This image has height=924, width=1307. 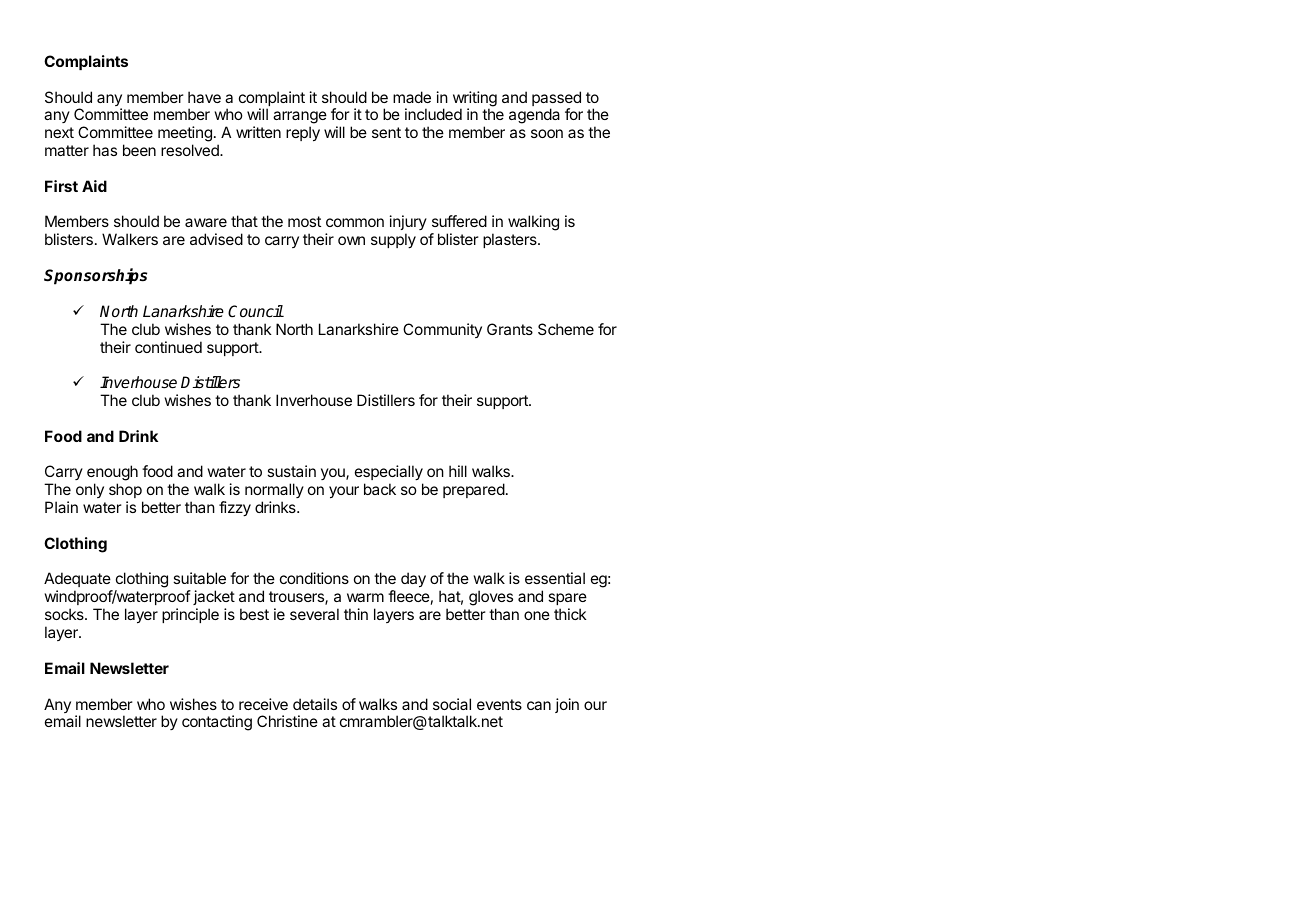 I want to click on agenda, so click(x=534, y=116).
